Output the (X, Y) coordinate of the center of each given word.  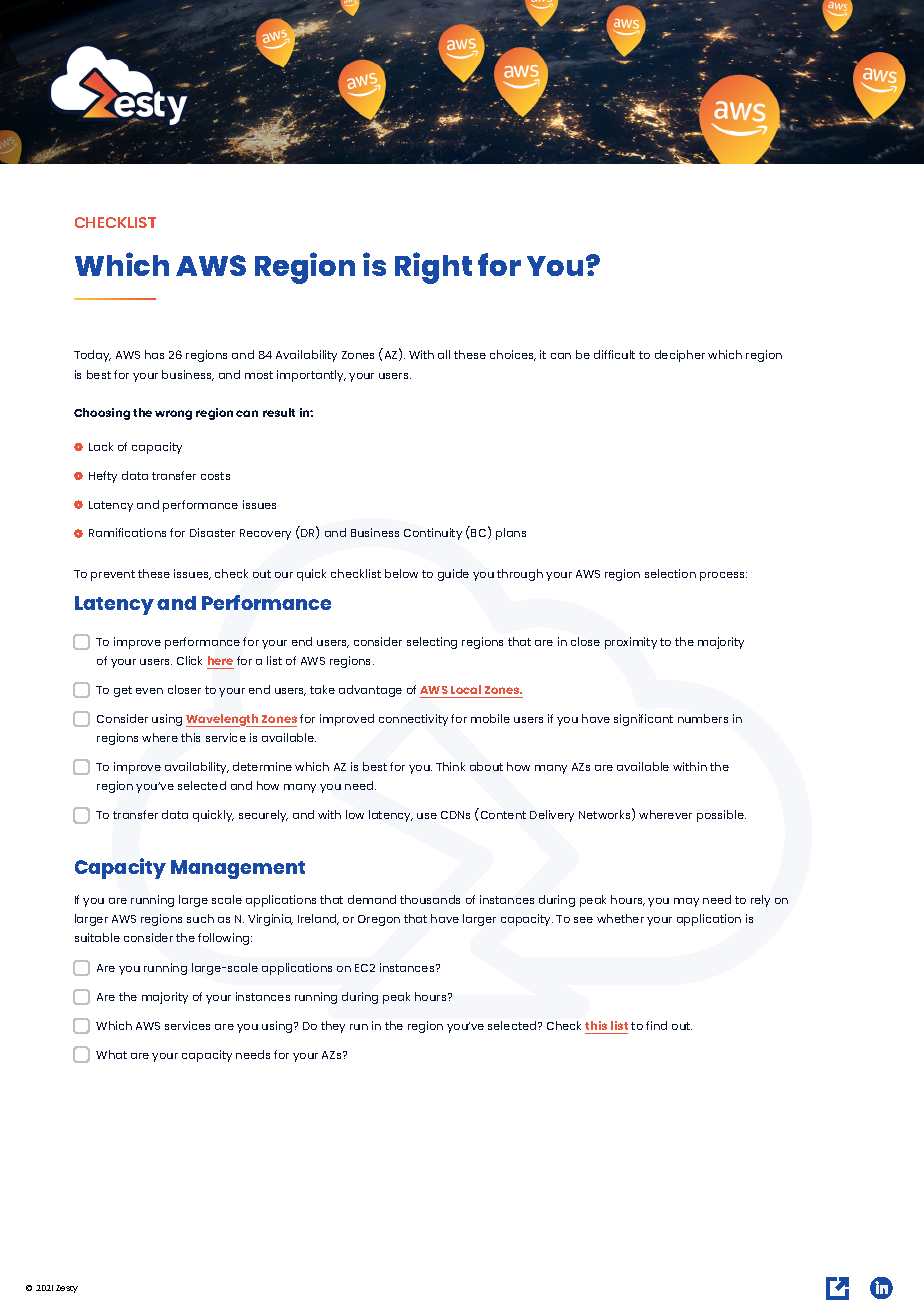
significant (643, 720)
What (111, 1054)
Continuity (433, 534)
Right (433, 268)
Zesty (67, 1289)
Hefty (103, 477)
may (686, 902)
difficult (614, 354)
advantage (370, 691)
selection (670, 573)
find (656, 1025)
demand (372, 899)
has (154, 354)
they (333, 1027)
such (200, 918)
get (123, 691)
